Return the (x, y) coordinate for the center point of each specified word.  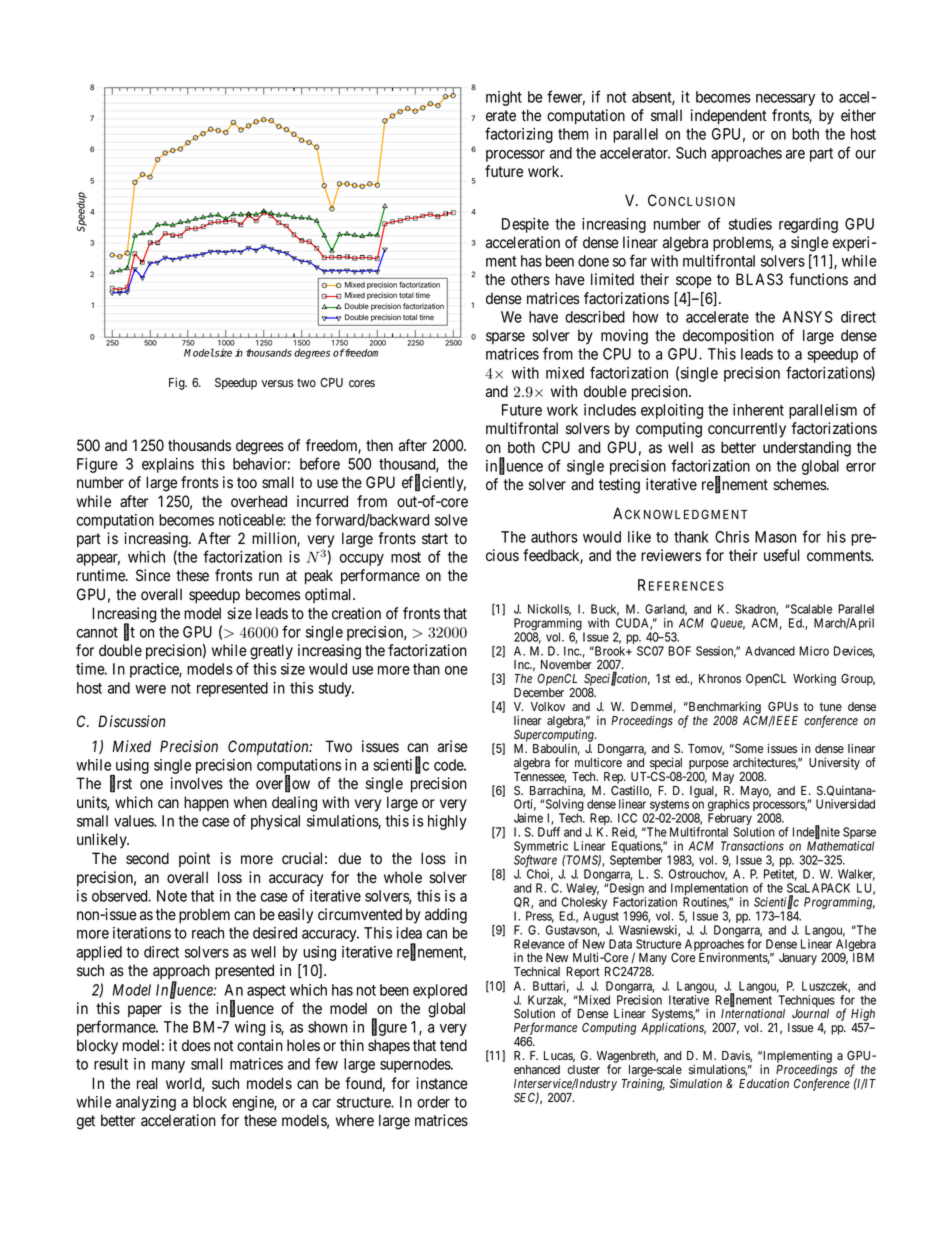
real (147, 1083)
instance (442, 1083)
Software (535, 862)
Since (153, 575)
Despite (525, 225)
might (504, 98)
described (595, 317)
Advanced (770, 651)
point (194, 859)
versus (278, 383)
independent (729, 116)
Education (764, 1083)
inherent (758, 410)
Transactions (752, 846)
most (406, 557)
